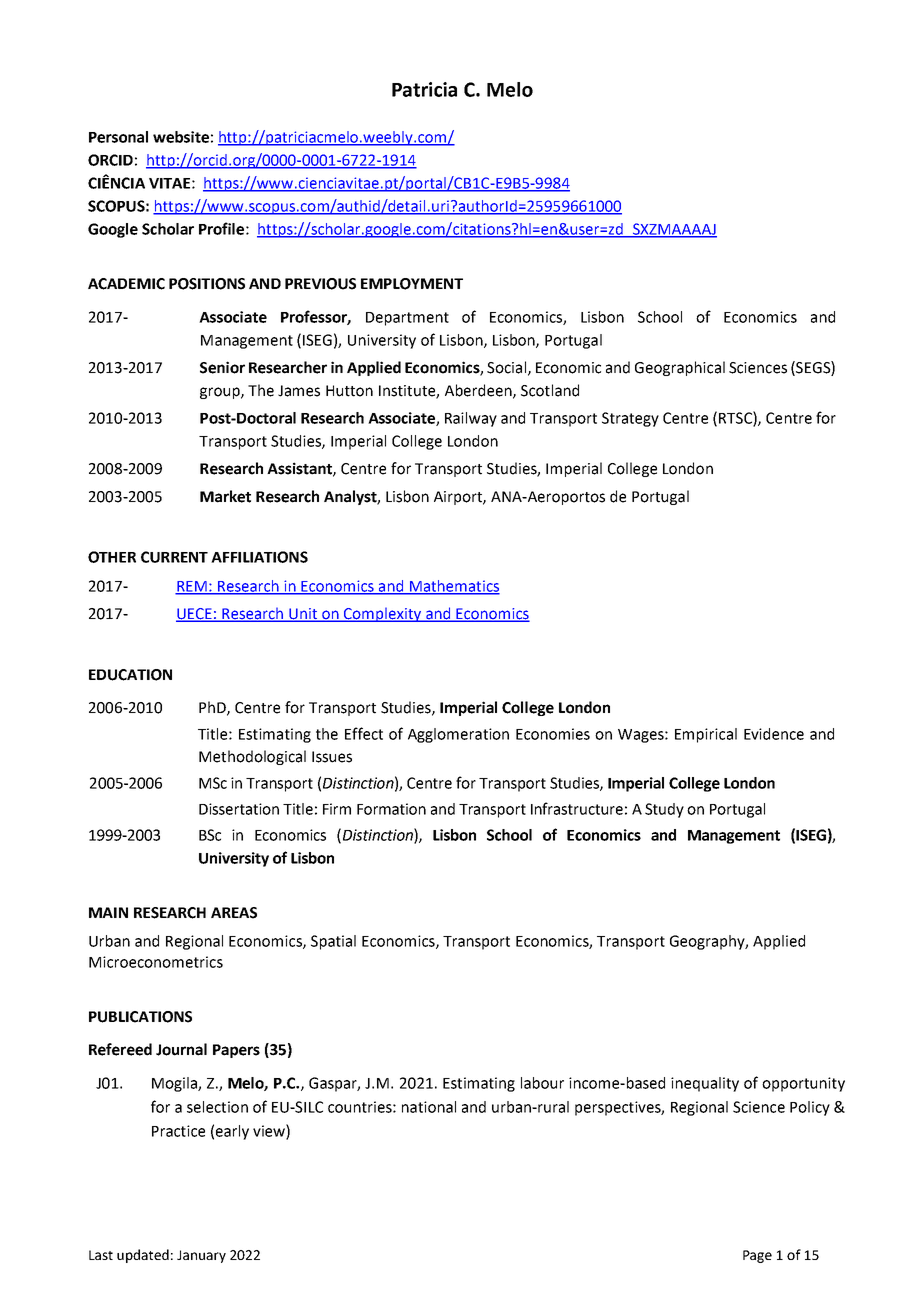 This screenshot has width=924, height=1308. I want to click on Agglomeration, so click(458, 735).
